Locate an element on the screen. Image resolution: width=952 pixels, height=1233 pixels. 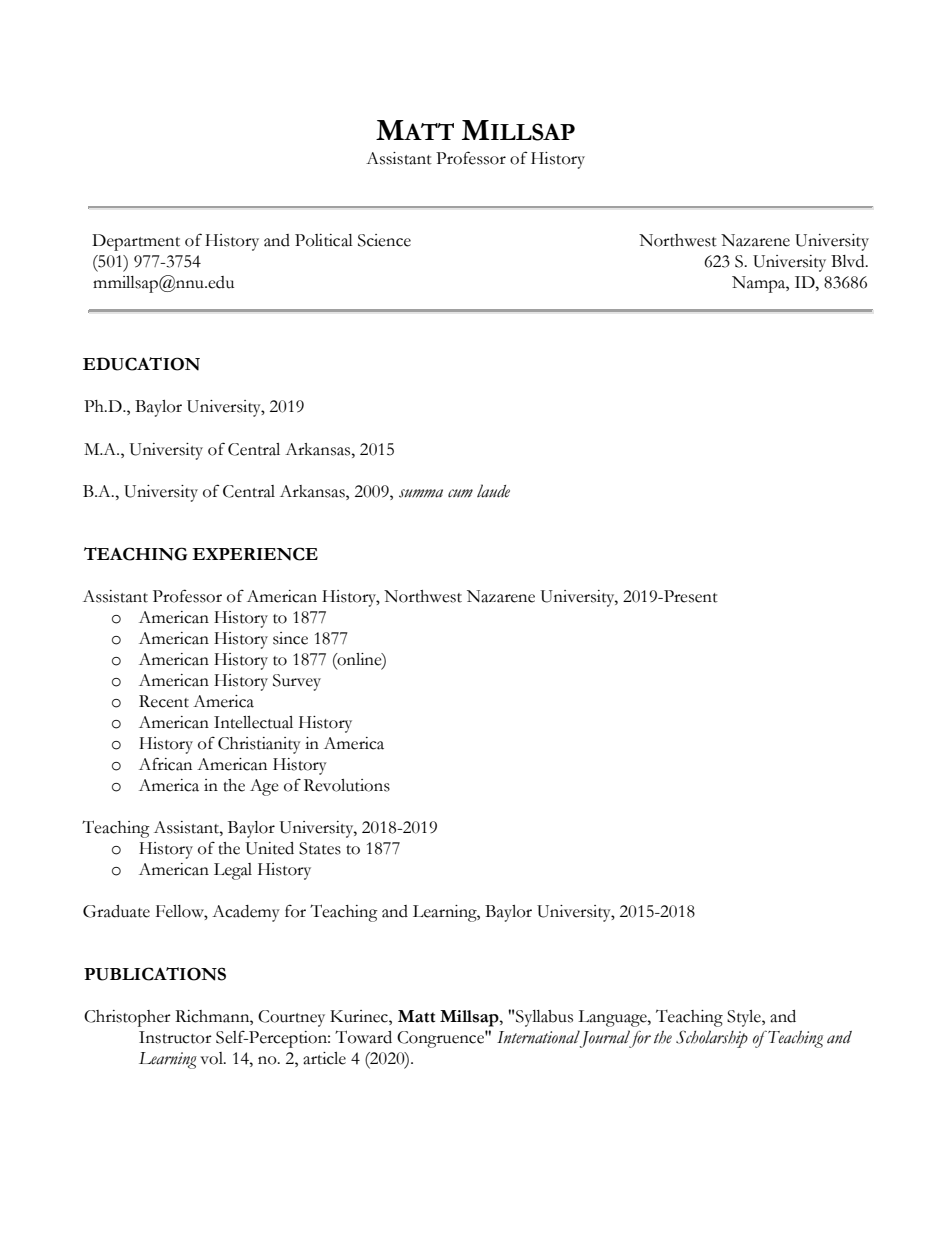
Congruence is located at coordinates (441, 1039).
